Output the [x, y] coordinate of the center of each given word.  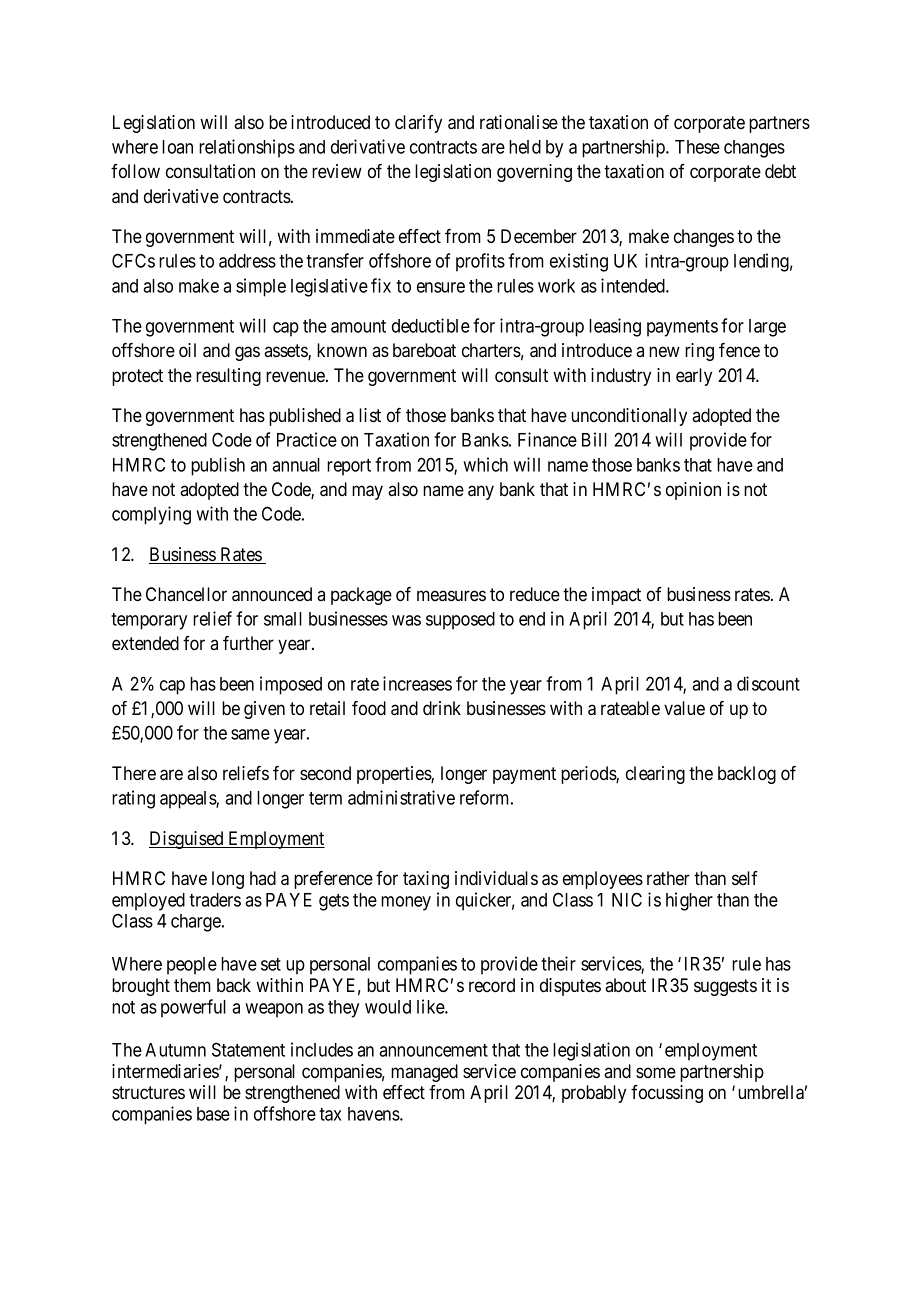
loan [177, 147]
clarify [418, 124]
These [697, 147]
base [213, 1114]
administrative [401, 797]
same [250, 734]
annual [296, 465]
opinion [693, 491]
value [684, 708]
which [485, 464]
